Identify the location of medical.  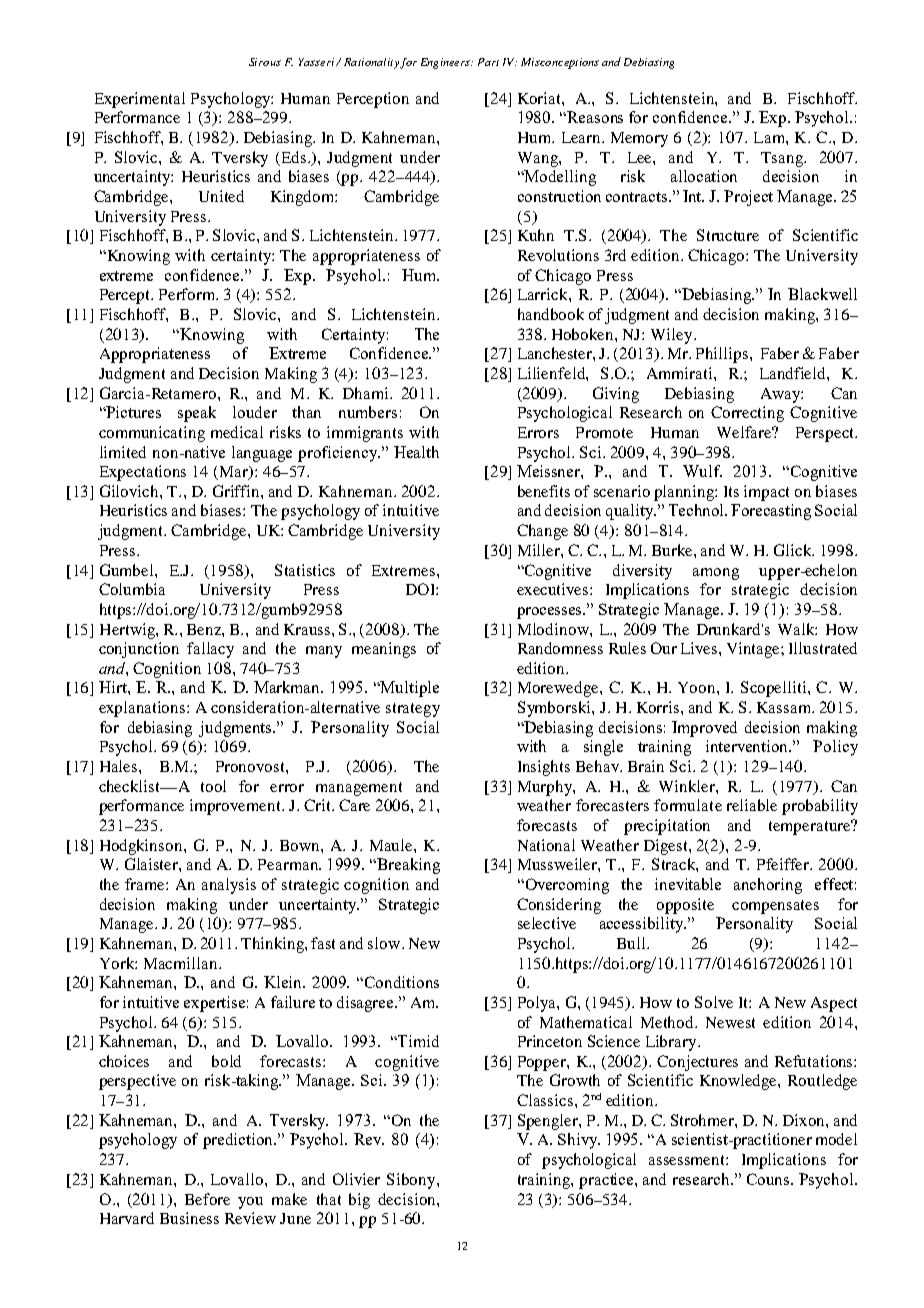
(237, 432).
